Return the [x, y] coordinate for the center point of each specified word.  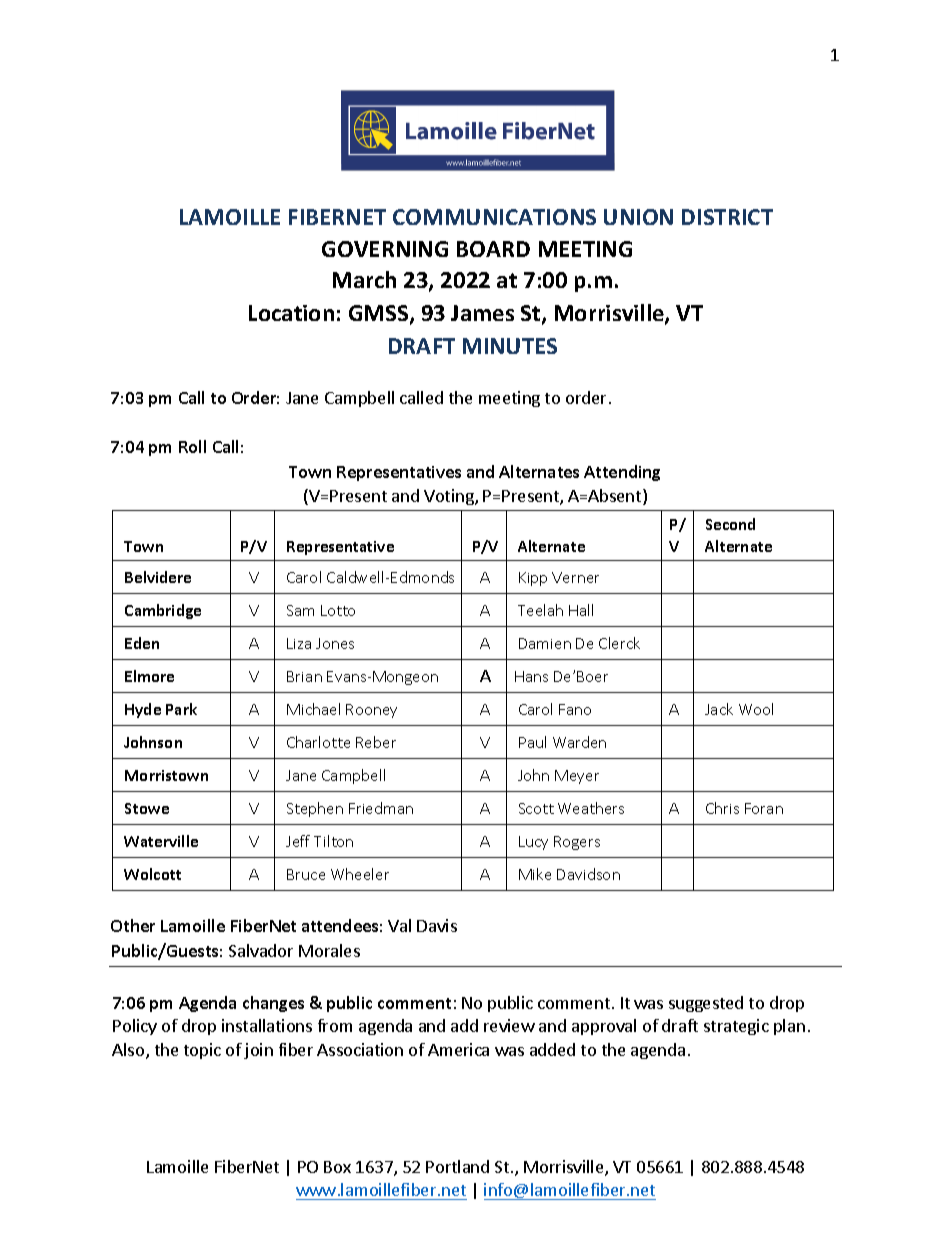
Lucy [533, 843]
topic [202, 1051]
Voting [450, 497]
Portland [457, 1166]
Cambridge [163, 611]
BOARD [493, 249]
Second [730, 524]
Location [291, 313]
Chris [722, 808]
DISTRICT [727, 217]
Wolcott [152, 874]
